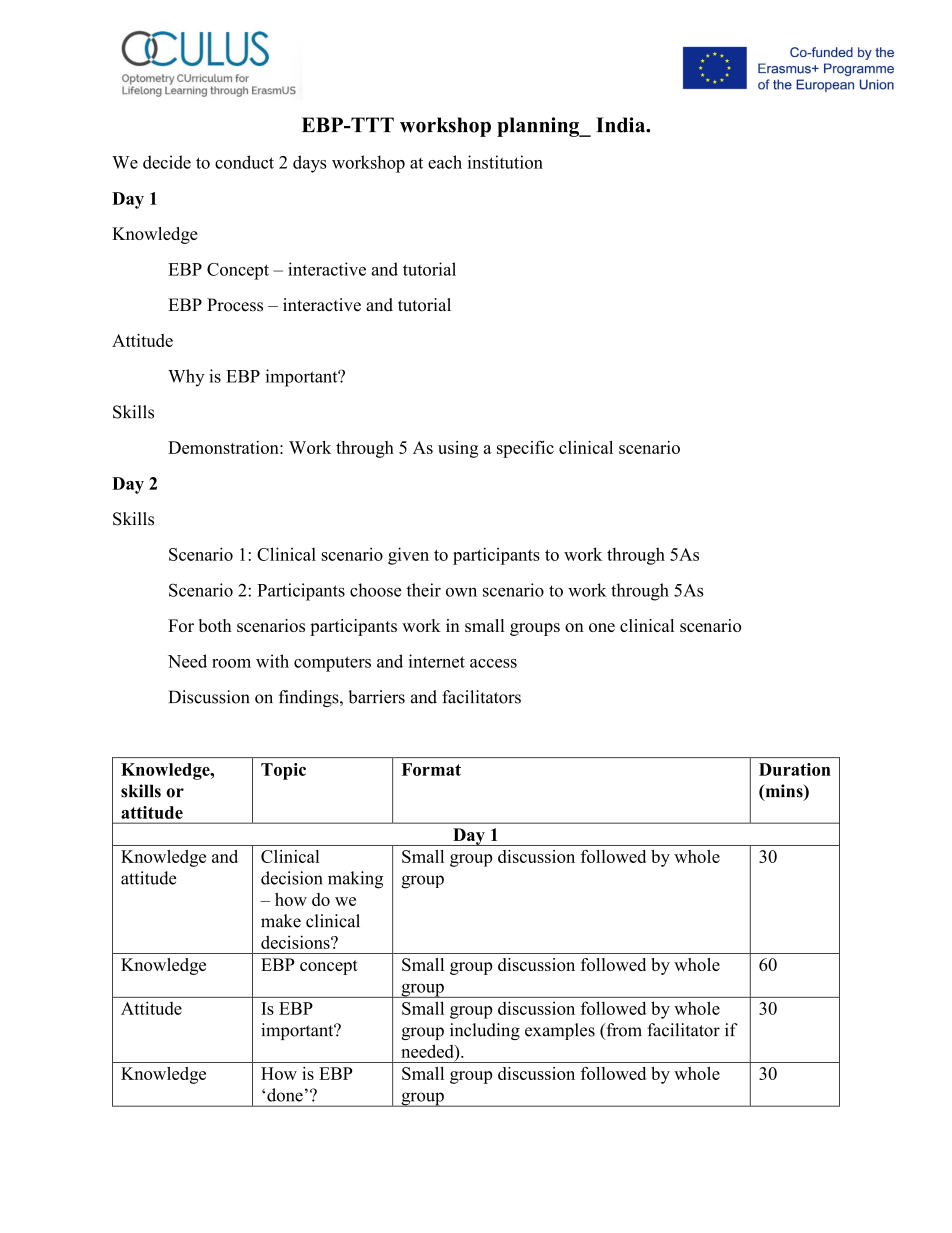 The image size is (952, 1233). I want to click on own, so click(461, 592).
